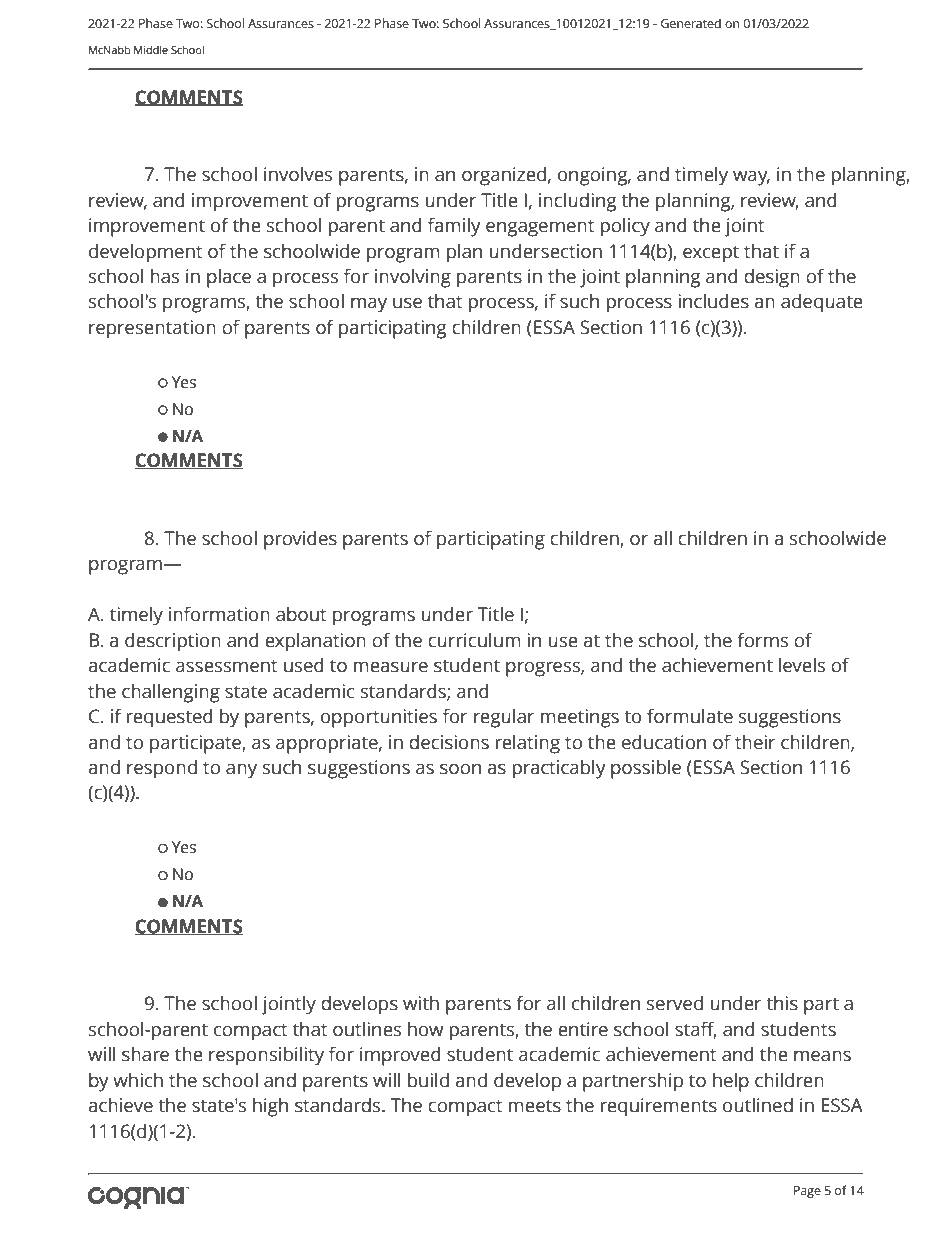 This page has height=1233, width=952. Describe the element at coordinates (713, 301) in the page. I see `includes` at that location.
